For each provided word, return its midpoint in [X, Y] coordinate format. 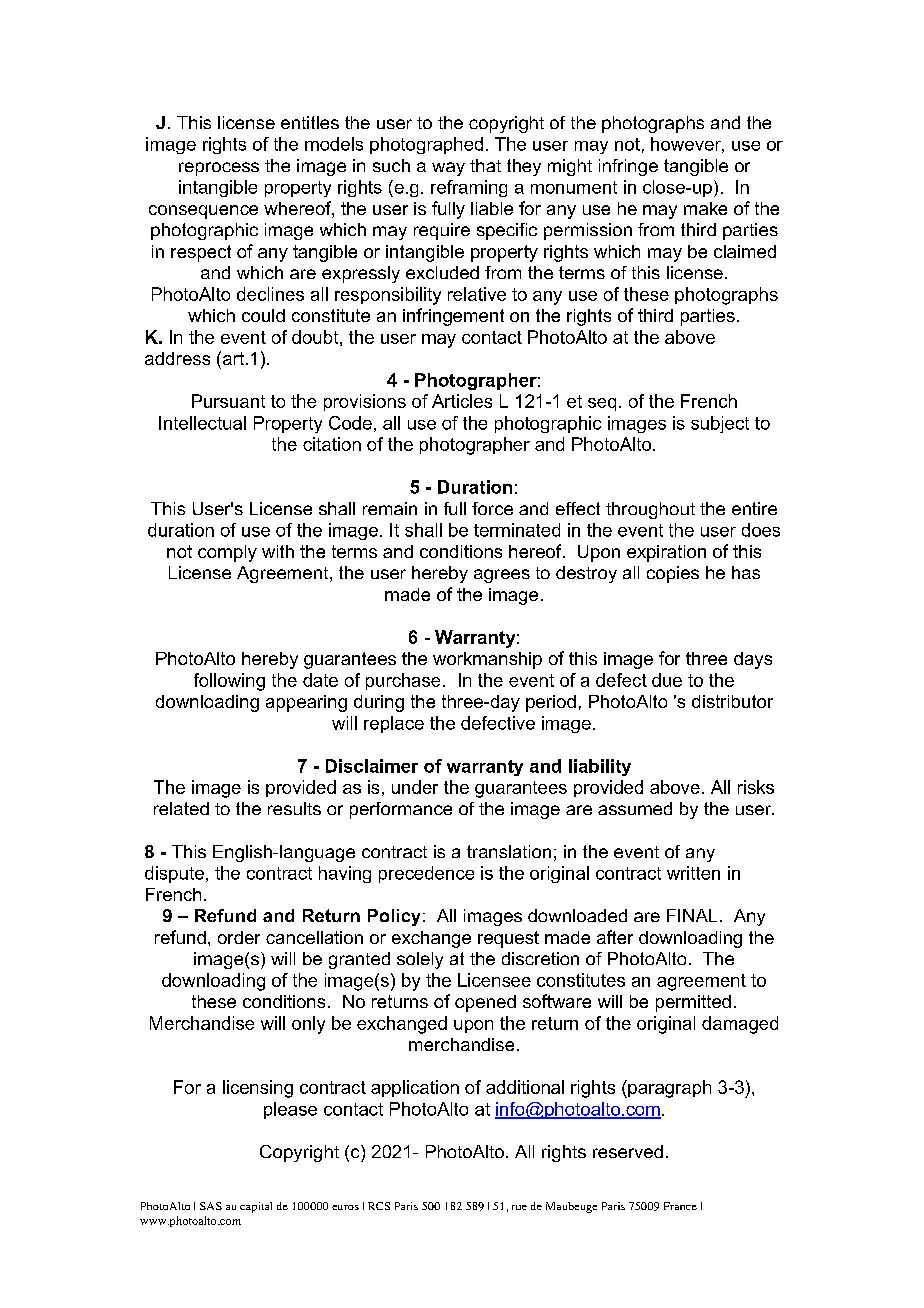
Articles [462, 401]
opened [485, 1003]
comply [227, 553]
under [415, 787]
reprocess [219, 169]
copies [673, 574]
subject [720, 424]
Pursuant [228, 401]
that [485, 165]
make [705, 208]
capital [256, 1207]
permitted [693, 1003]
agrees [502, 576]
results [294, 808]
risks [756, 787]
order [239, 937]
